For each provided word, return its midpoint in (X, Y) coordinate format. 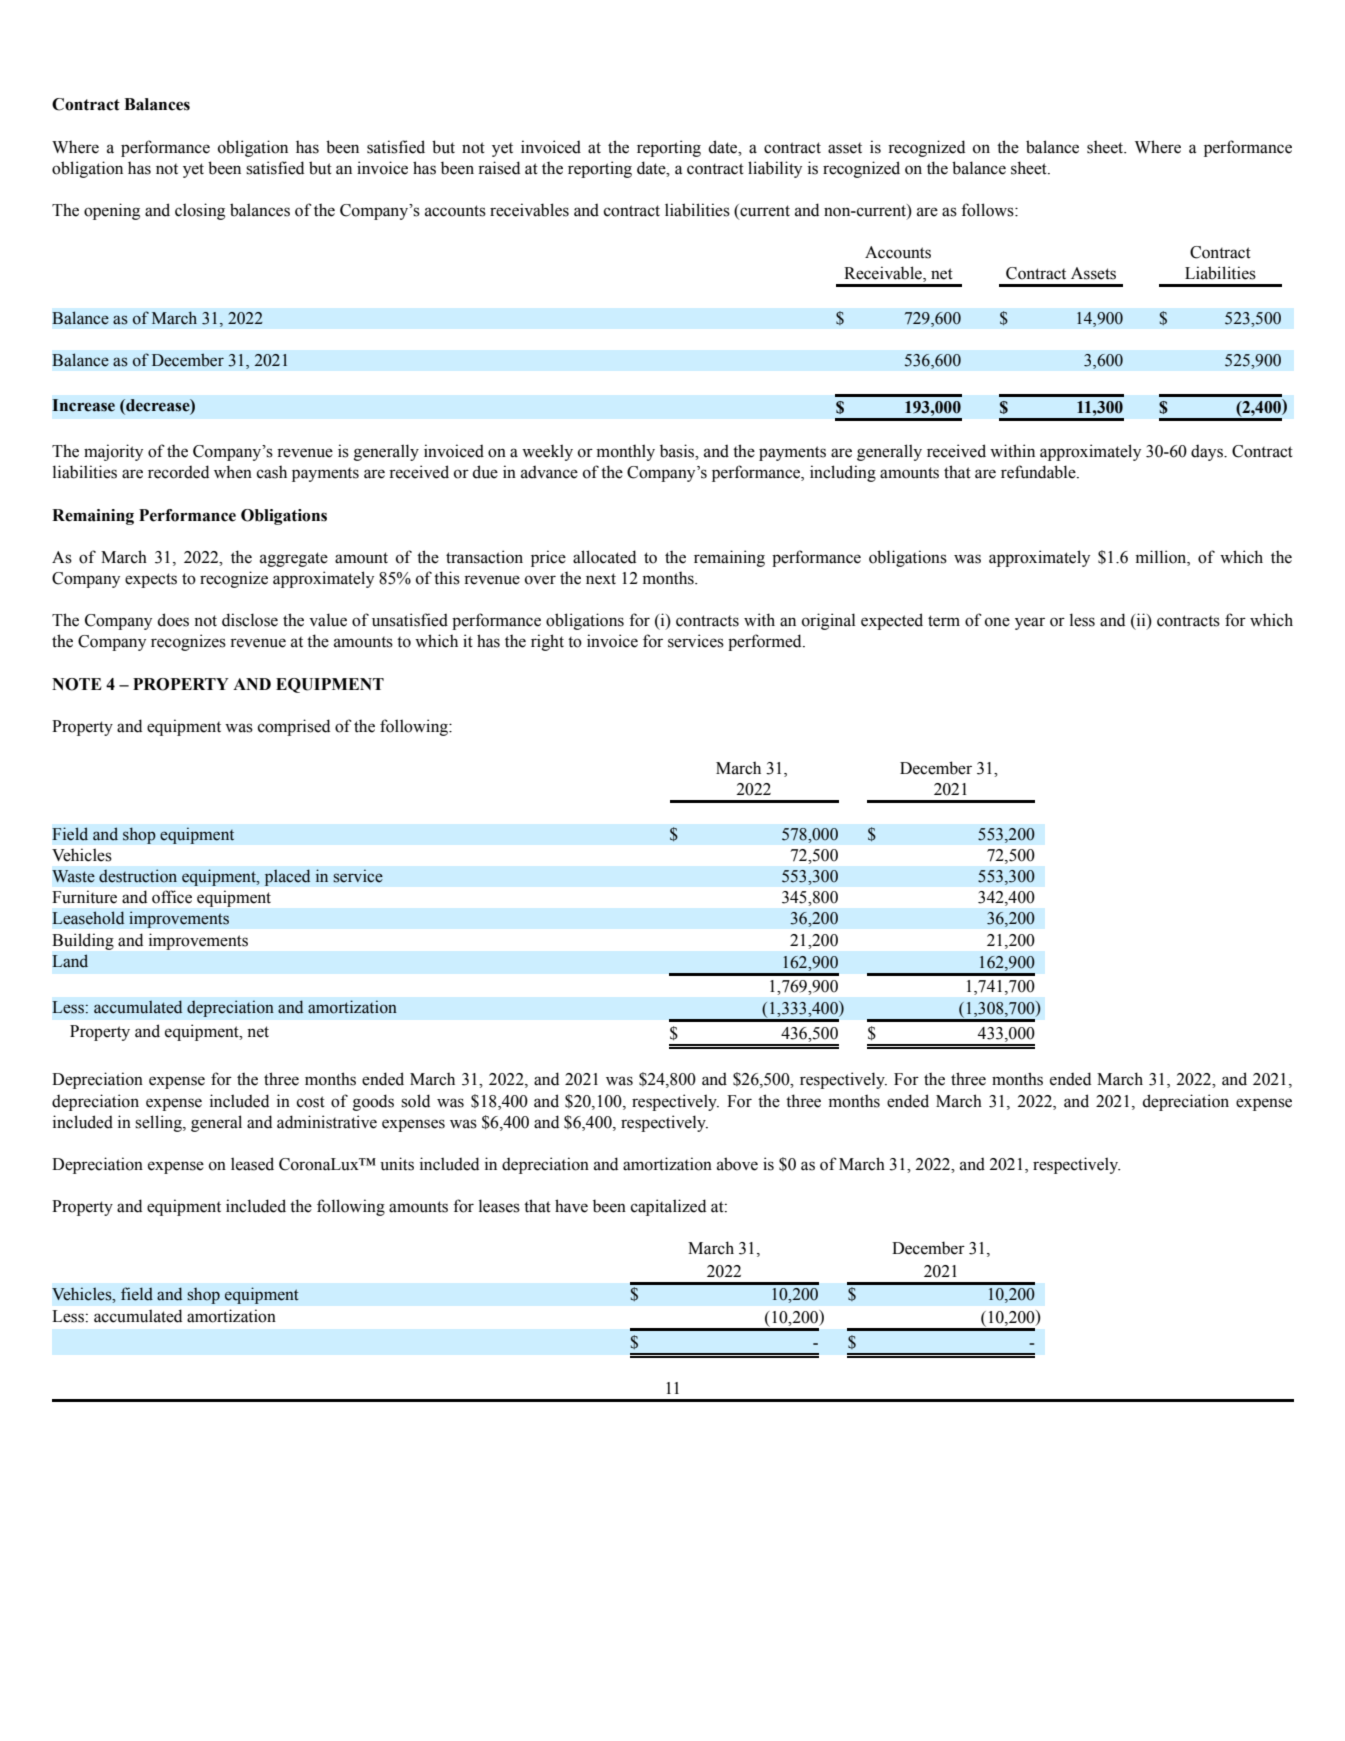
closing (200, 211)
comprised (294, 727)
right (547, 642)
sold (415, 1101)
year (1030, 623)
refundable (1039, 472)
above (737, 1164)
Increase (83, 405)
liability (775, 169)
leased (252, 1164)
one (997, 622)
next (601, 579)
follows (988, 210)
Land (70, 961)
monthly (626, 452)
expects (151, 580)
